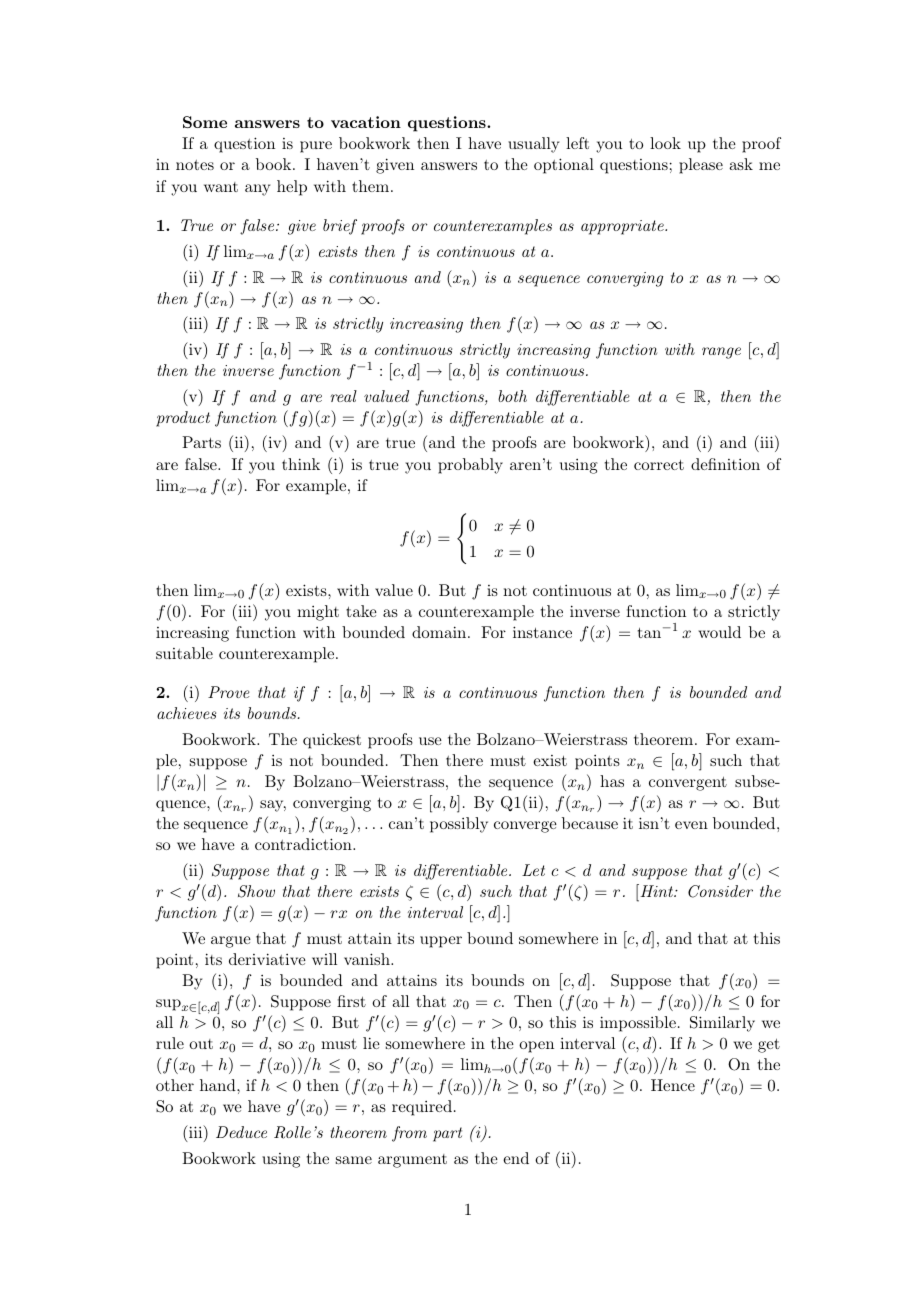  Describe the element at coordinates (184, 653) in the image. I see `suitable` at that location.
